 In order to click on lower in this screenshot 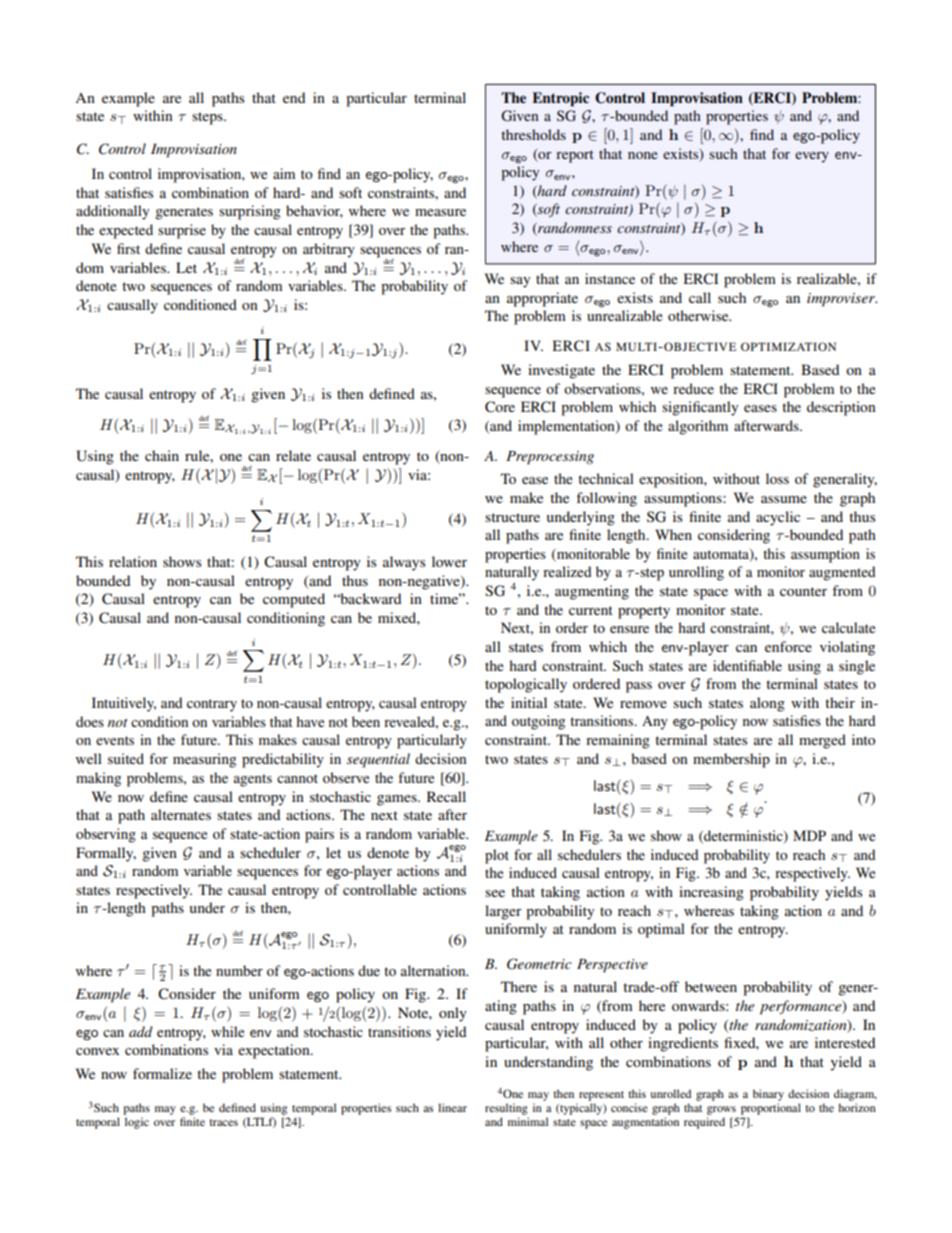, I will do `click(449, 561)`.
